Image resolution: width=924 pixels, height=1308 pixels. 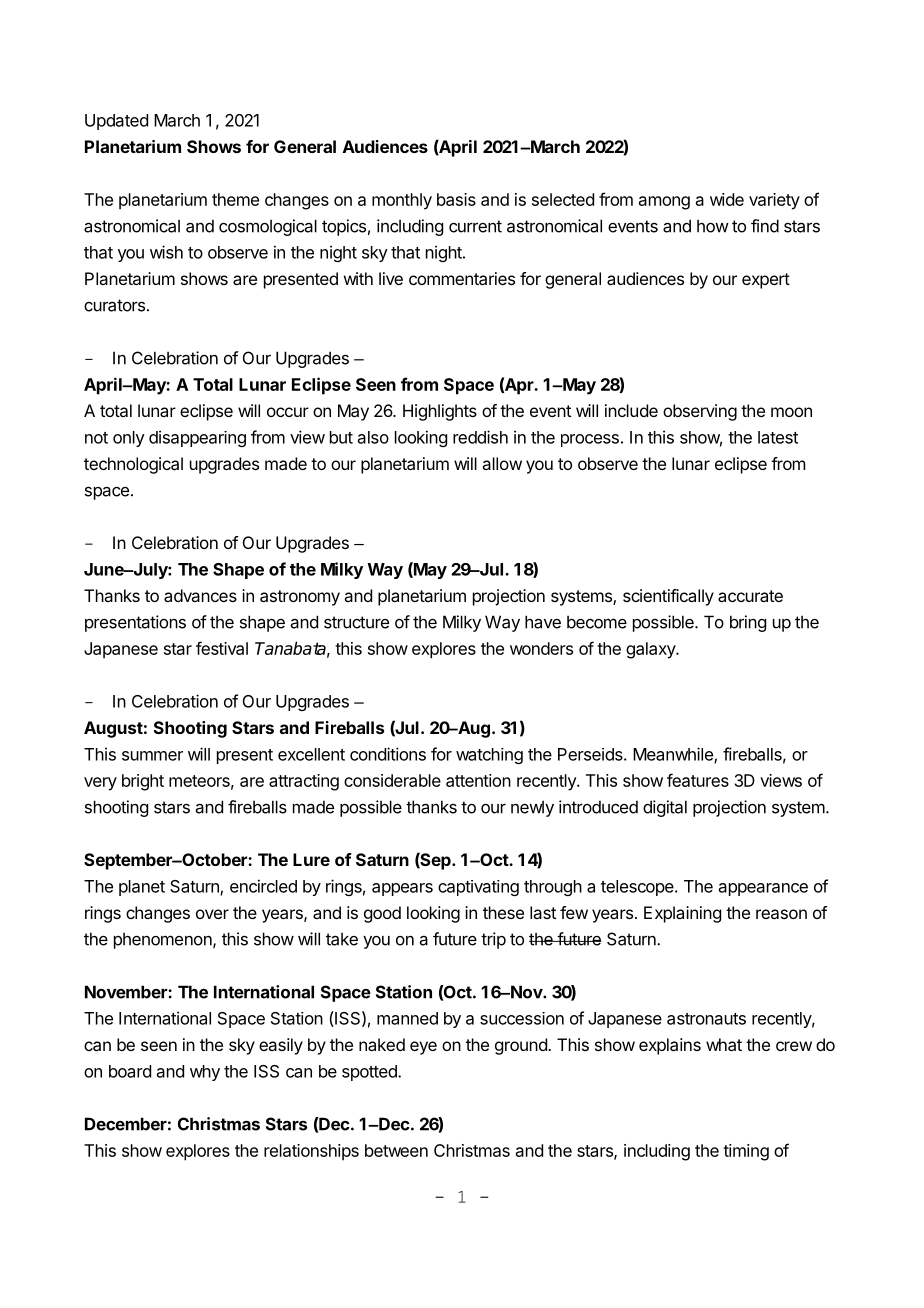 What do you see at coordinates (396, 1150) in the image?
I see `between` at bounding box center [396, 1150].
